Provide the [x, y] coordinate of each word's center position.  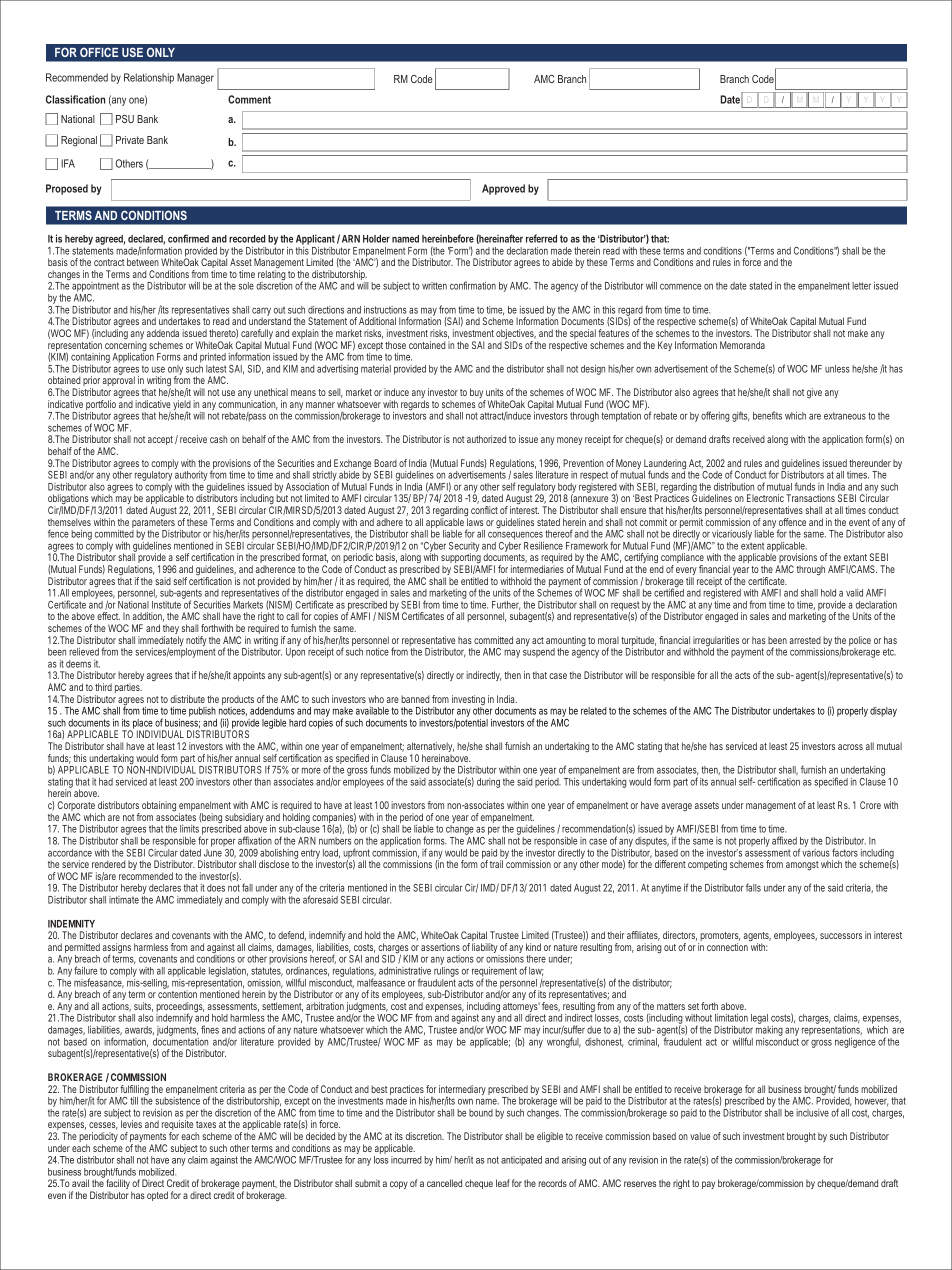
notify [196, 642]
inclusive [812, 1113]
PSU [125, 119]
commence [680, 286]
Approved [503, 189]
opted [157, 1196]
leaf [503, 1183]
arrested [805, 640]
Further [506, 605]
